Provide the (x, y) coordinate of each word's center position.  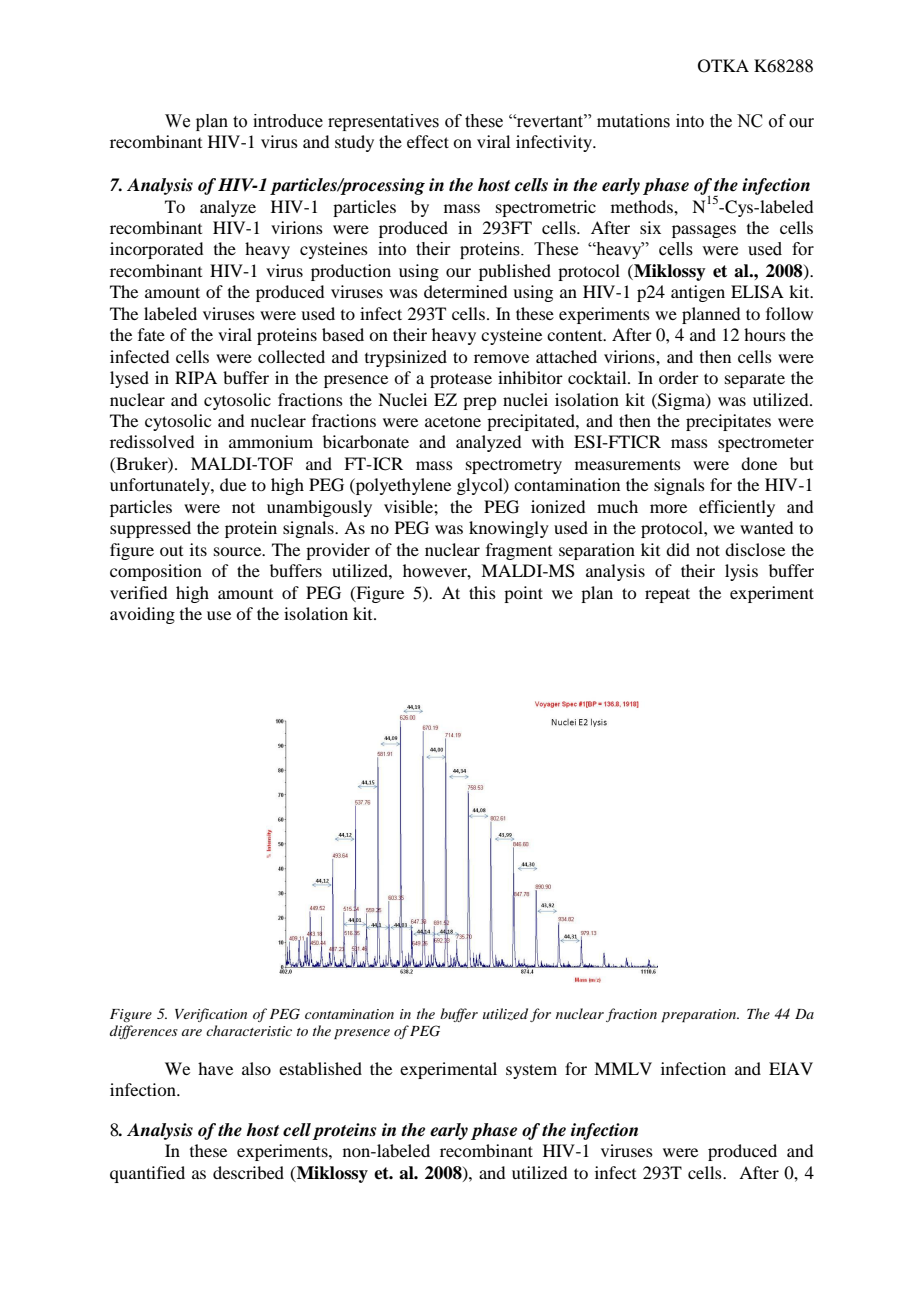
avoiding (142, 615)
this (482, 592)
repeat (667, 595)
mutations (633, 121)
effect (428, 141)
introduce (288, 121)
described (248, 1172)
